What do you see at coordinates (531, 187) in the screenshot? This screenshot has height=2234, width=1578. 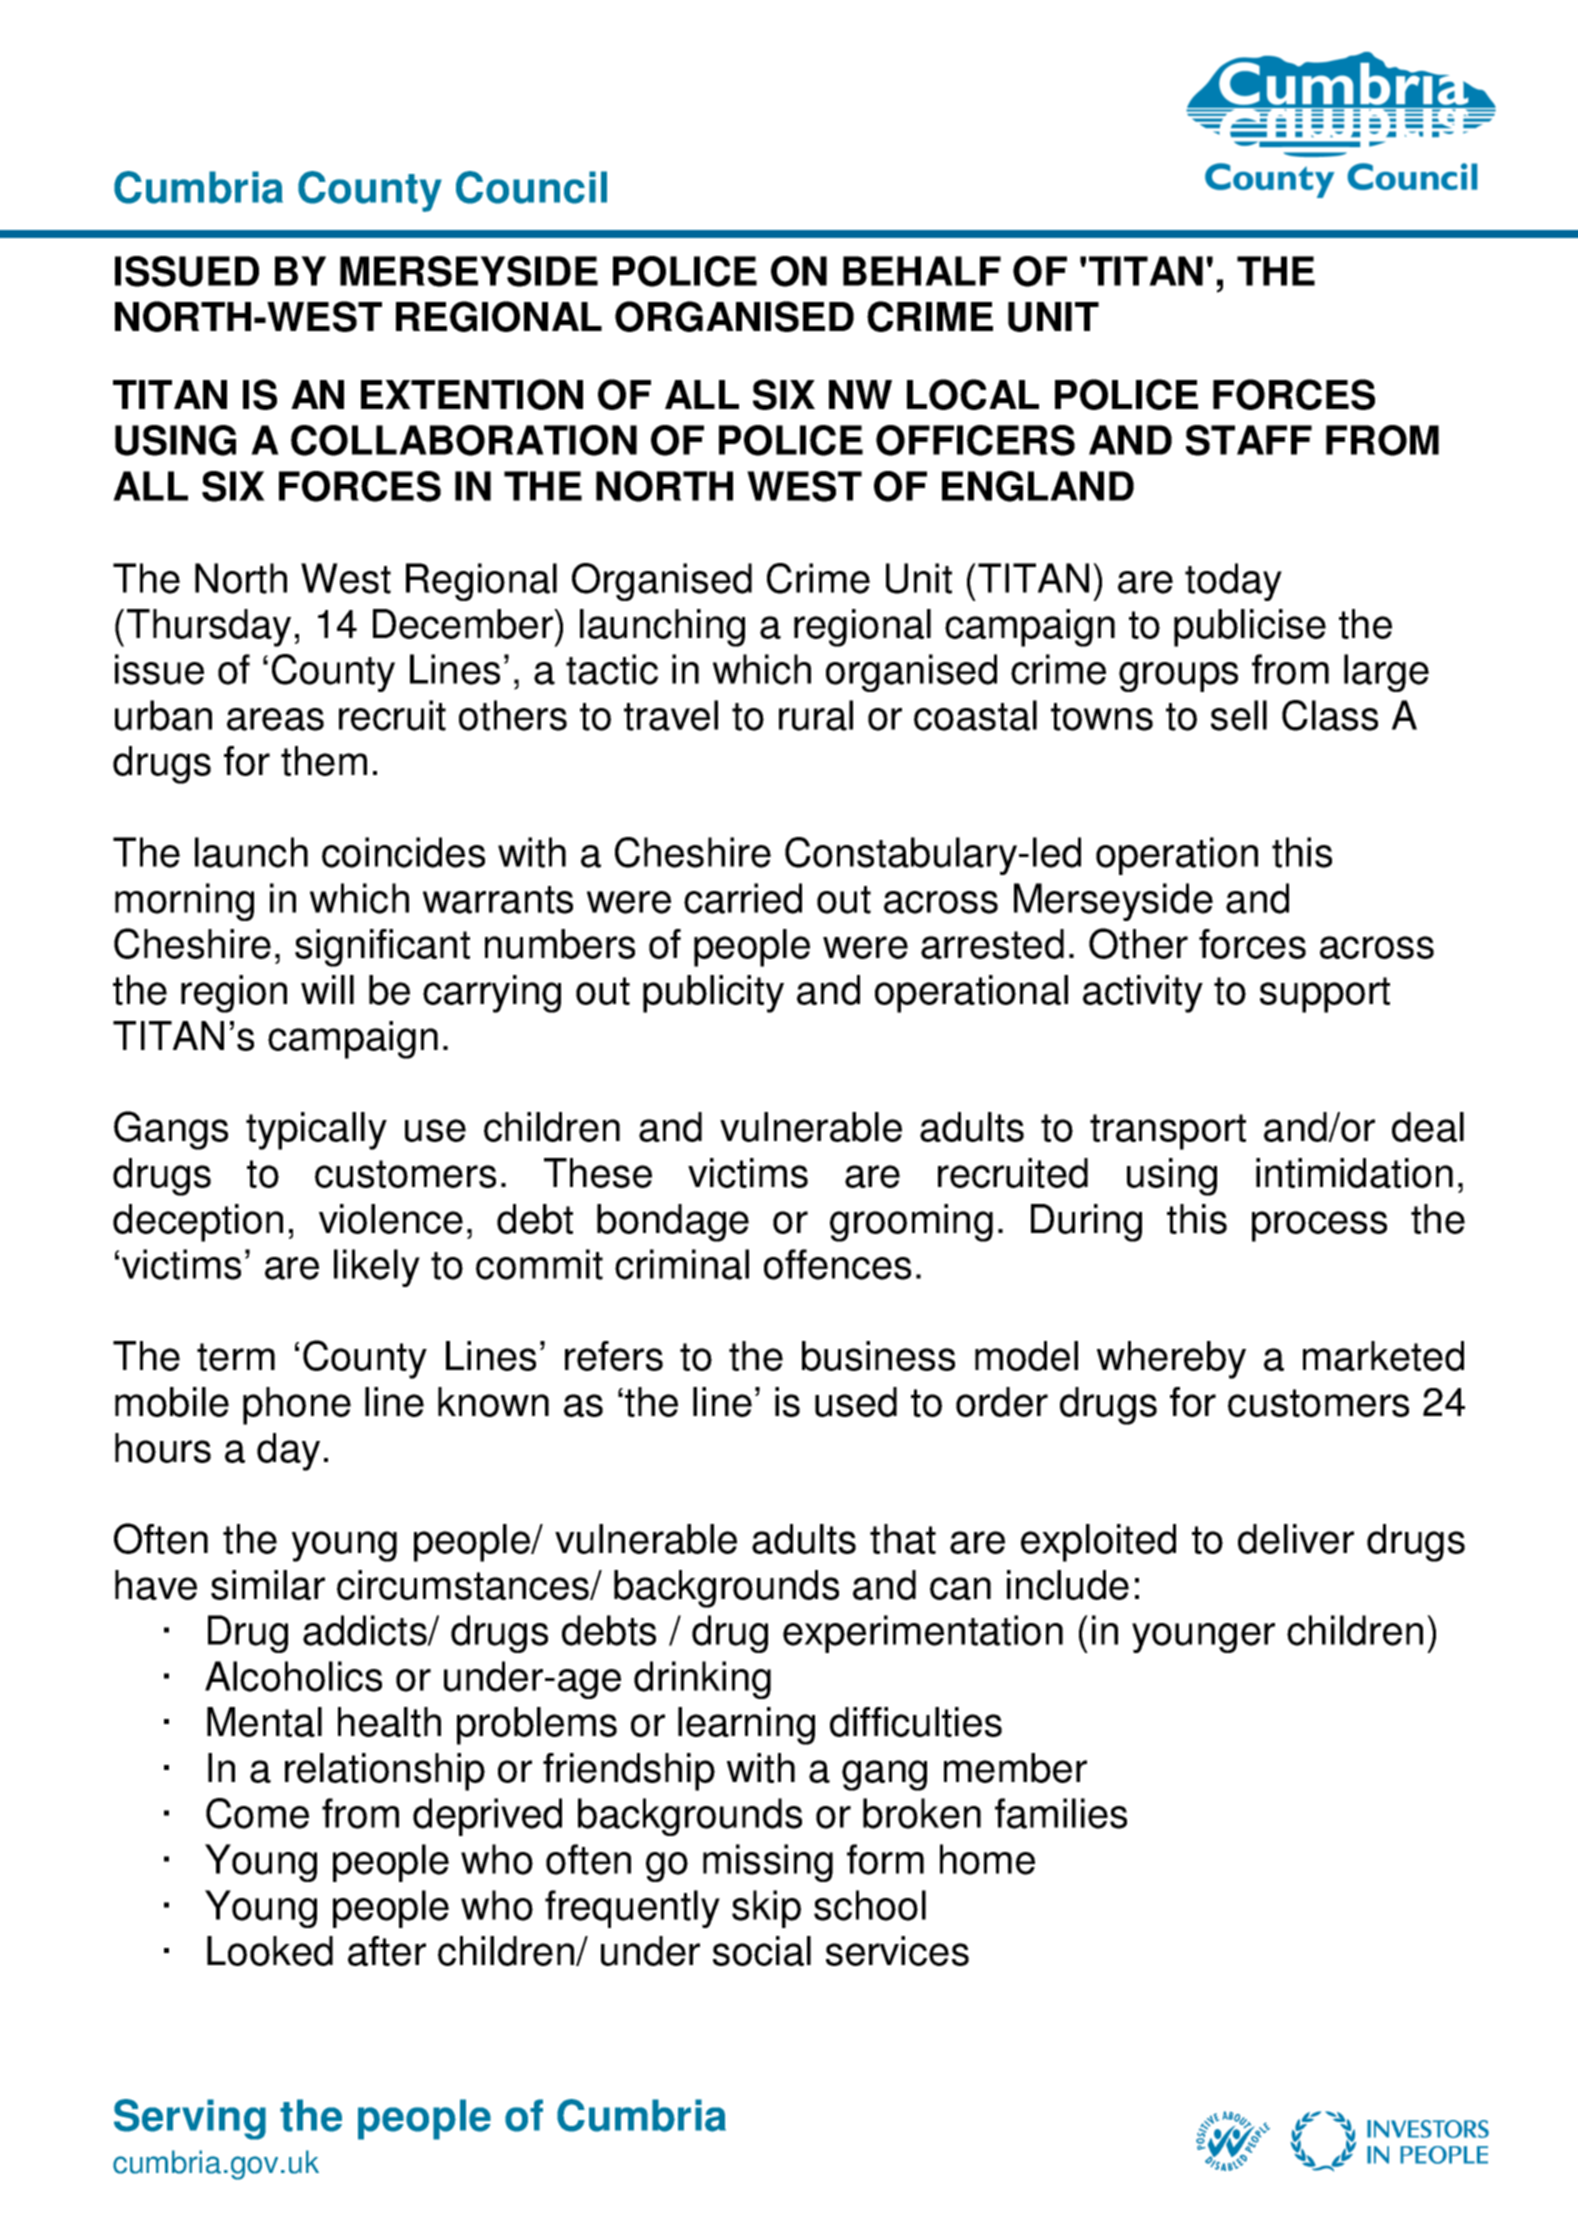 I see `Council` at bounding box center [531, 187].
